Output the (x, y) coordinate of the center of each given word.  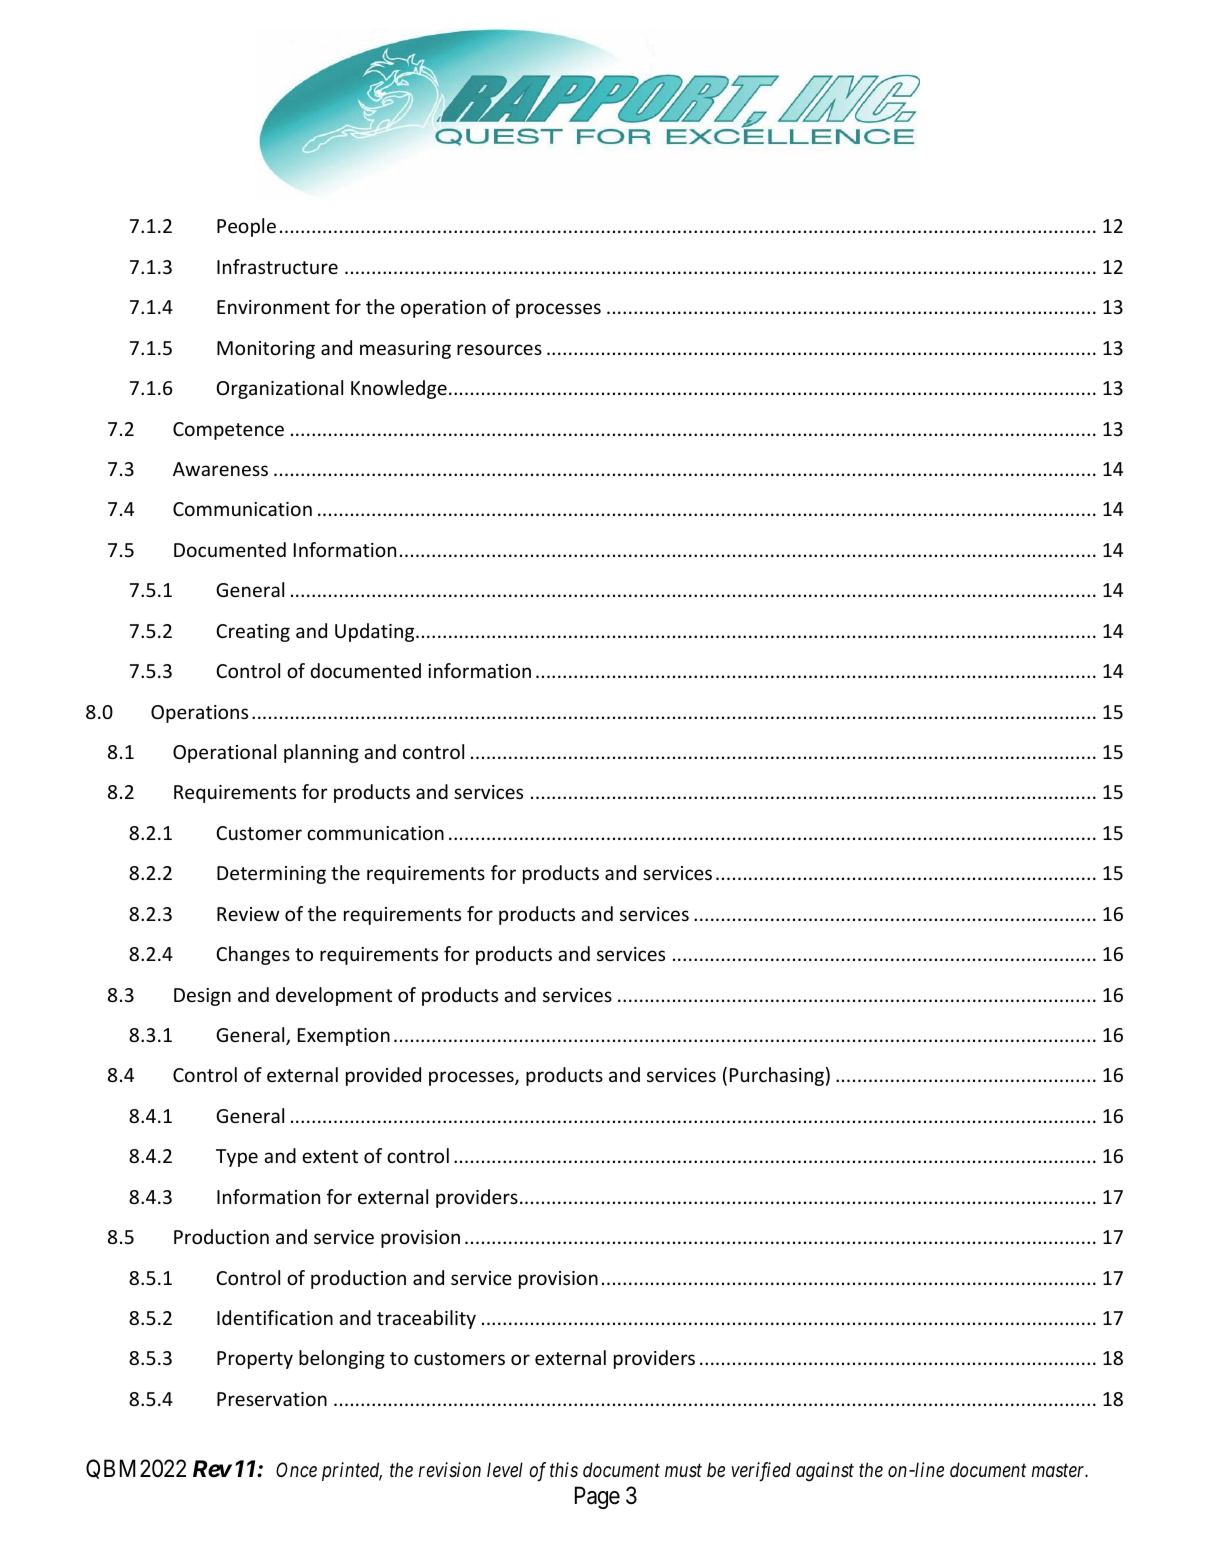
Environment (273, 307)
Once (296, 1469)
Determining (271, 875)
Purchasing (777, 1076)
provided (383, 1076)
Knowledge (399, 389)
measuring (405, 350)
